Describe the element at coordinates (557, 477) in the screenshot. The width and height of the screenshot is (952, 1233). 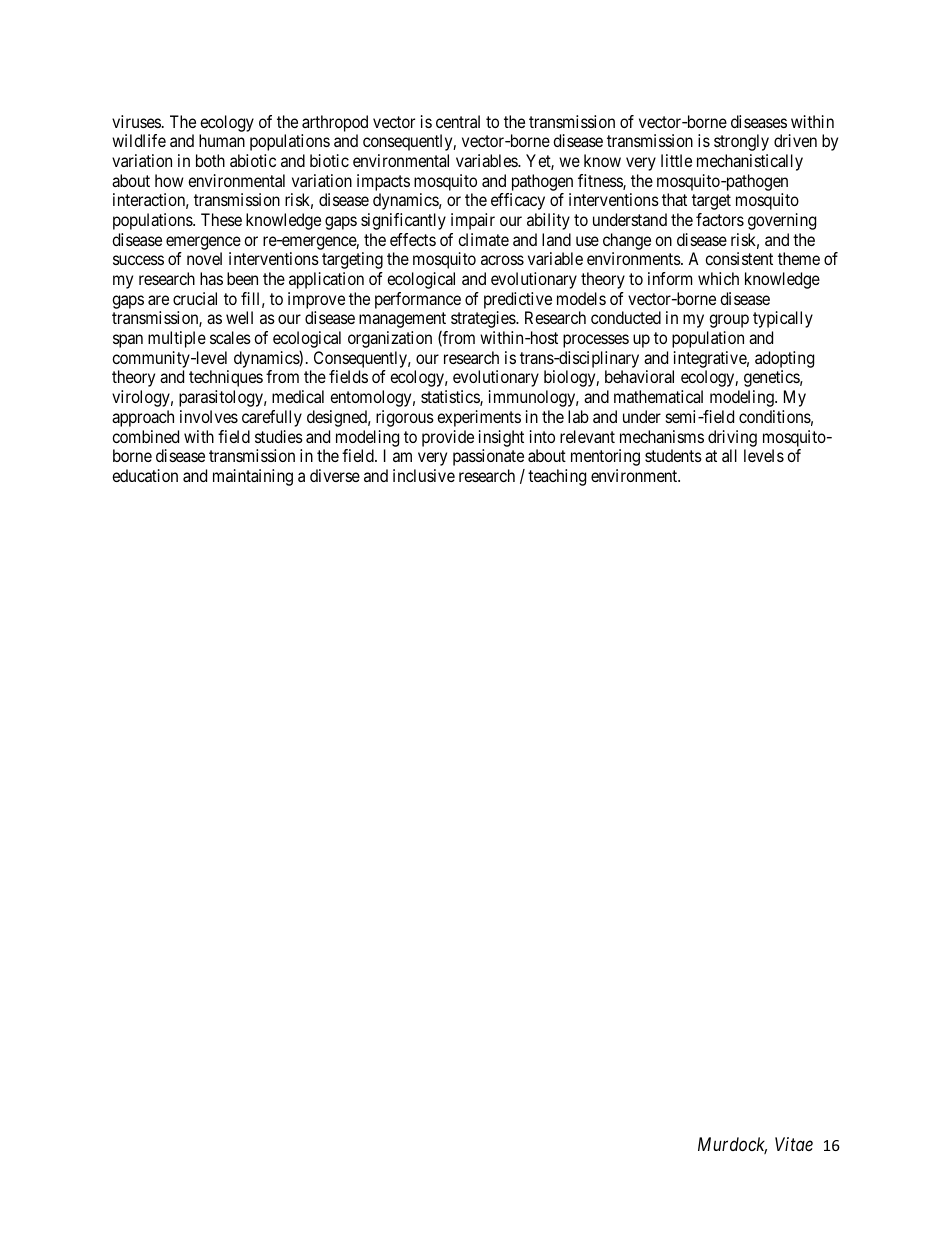
I see `teaching` at that location.
